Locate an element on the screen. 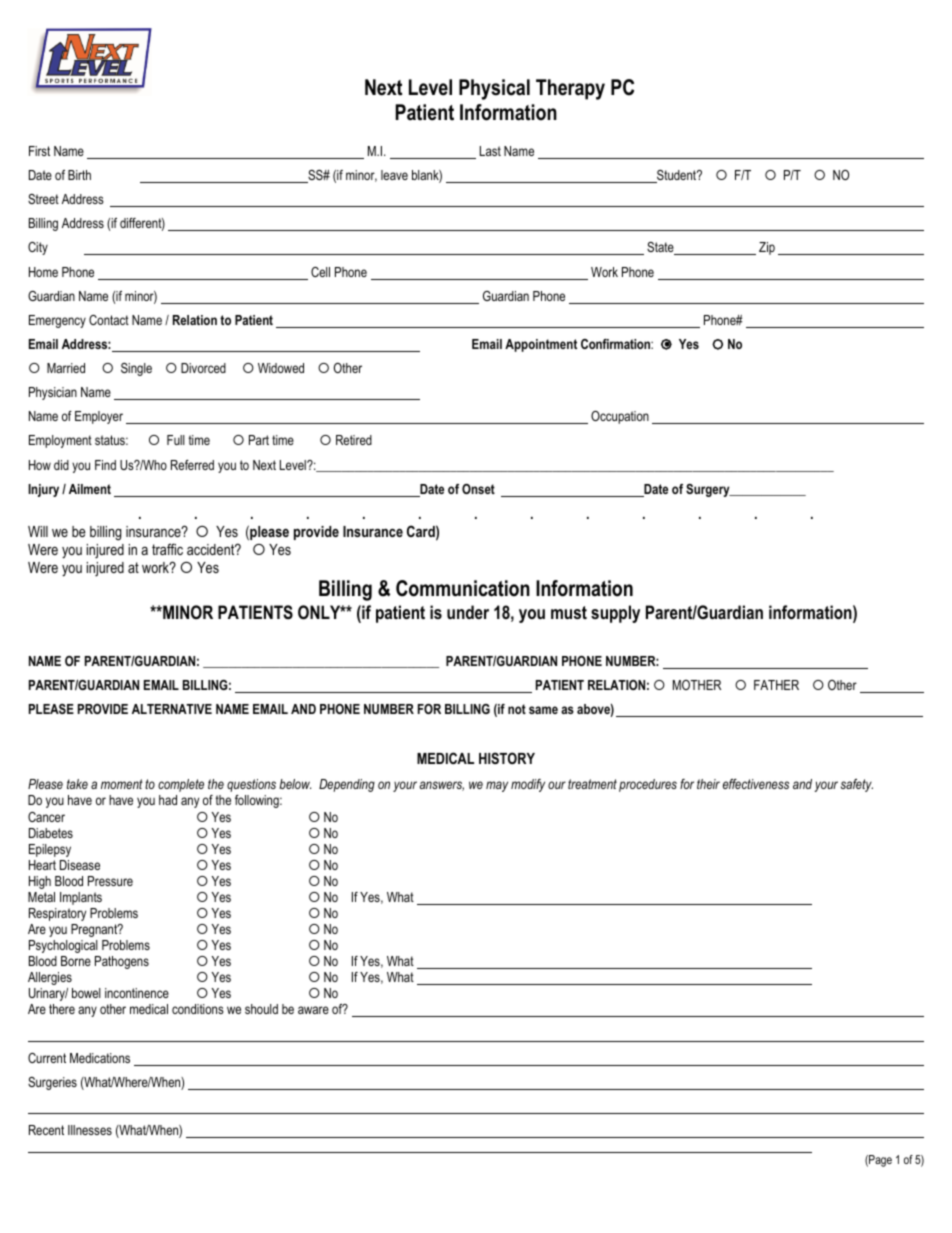 This screenshot has height=1233, width=952. aware is located at coordinates (313, 1010).
